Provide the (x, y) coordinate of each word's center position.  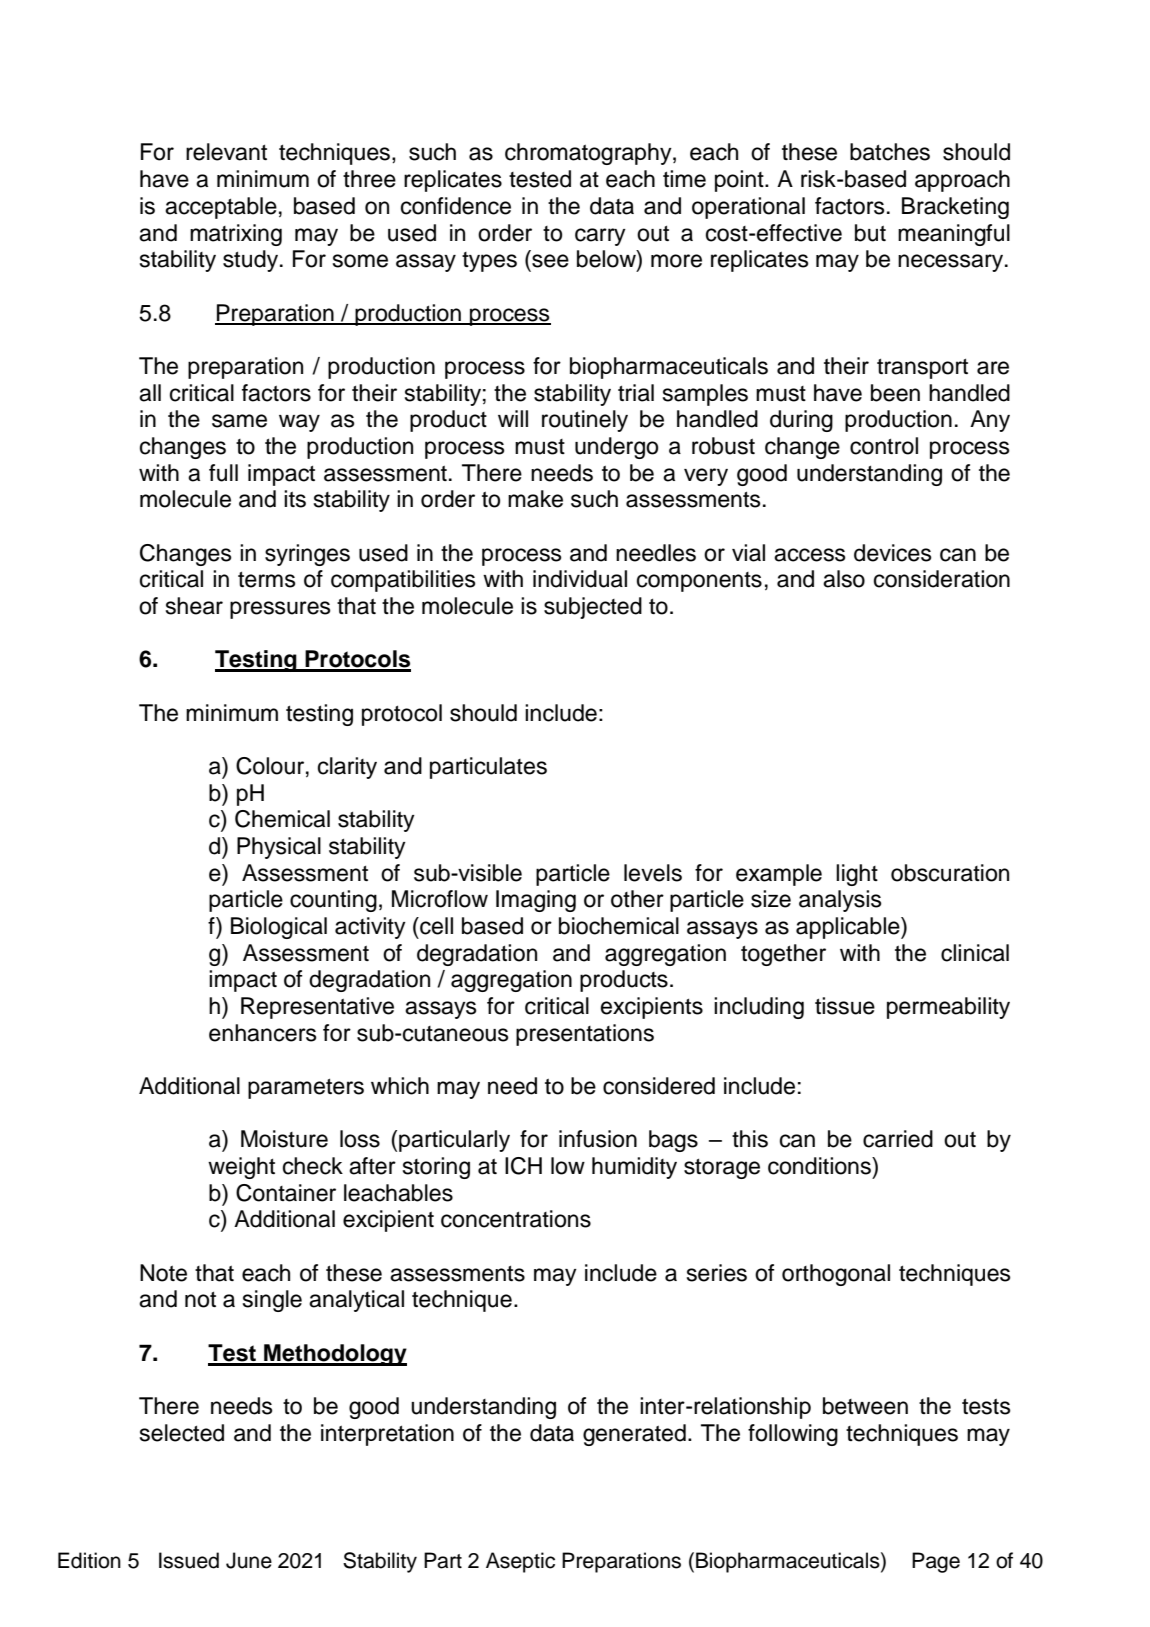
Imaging (536, 901)
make (535, 499)
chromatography (589, 154)
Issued (189, 1560)
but (870, 233)
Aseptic (520, 1562)
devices (893, 553)
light (857, 875)
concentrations (516, 1219)
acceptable (221, 208)
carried (898, 1139)
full (223, 473)
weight (241, 1168)
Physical (279, 848)
